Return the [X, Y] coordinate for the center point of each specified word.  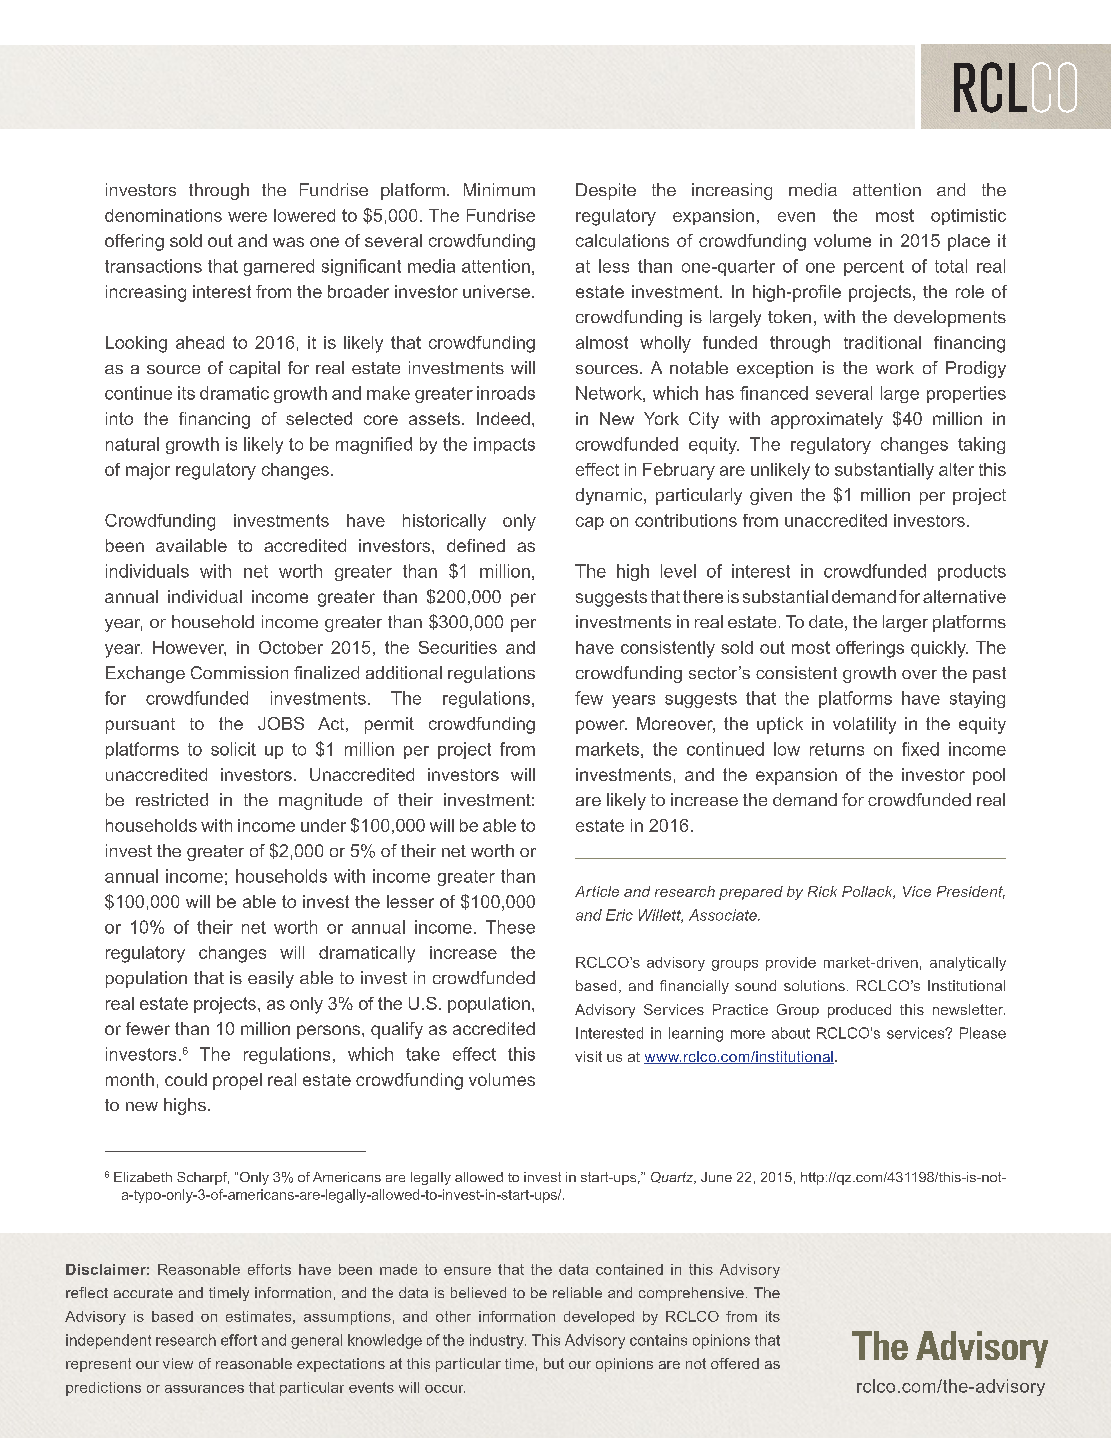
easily [271, 979]
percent [874, 268]
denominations [163, 215]
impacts [504, 445]
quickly [939, 649]
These [510, 927]
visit [588, 1056]
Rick [822, 891]
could [186, 1079]
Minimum [499, 189]
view [178, 1363]
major [148, 471]
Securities [458, 647]
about [791, 1033]
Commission [239, 672]
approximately [827, 420]
